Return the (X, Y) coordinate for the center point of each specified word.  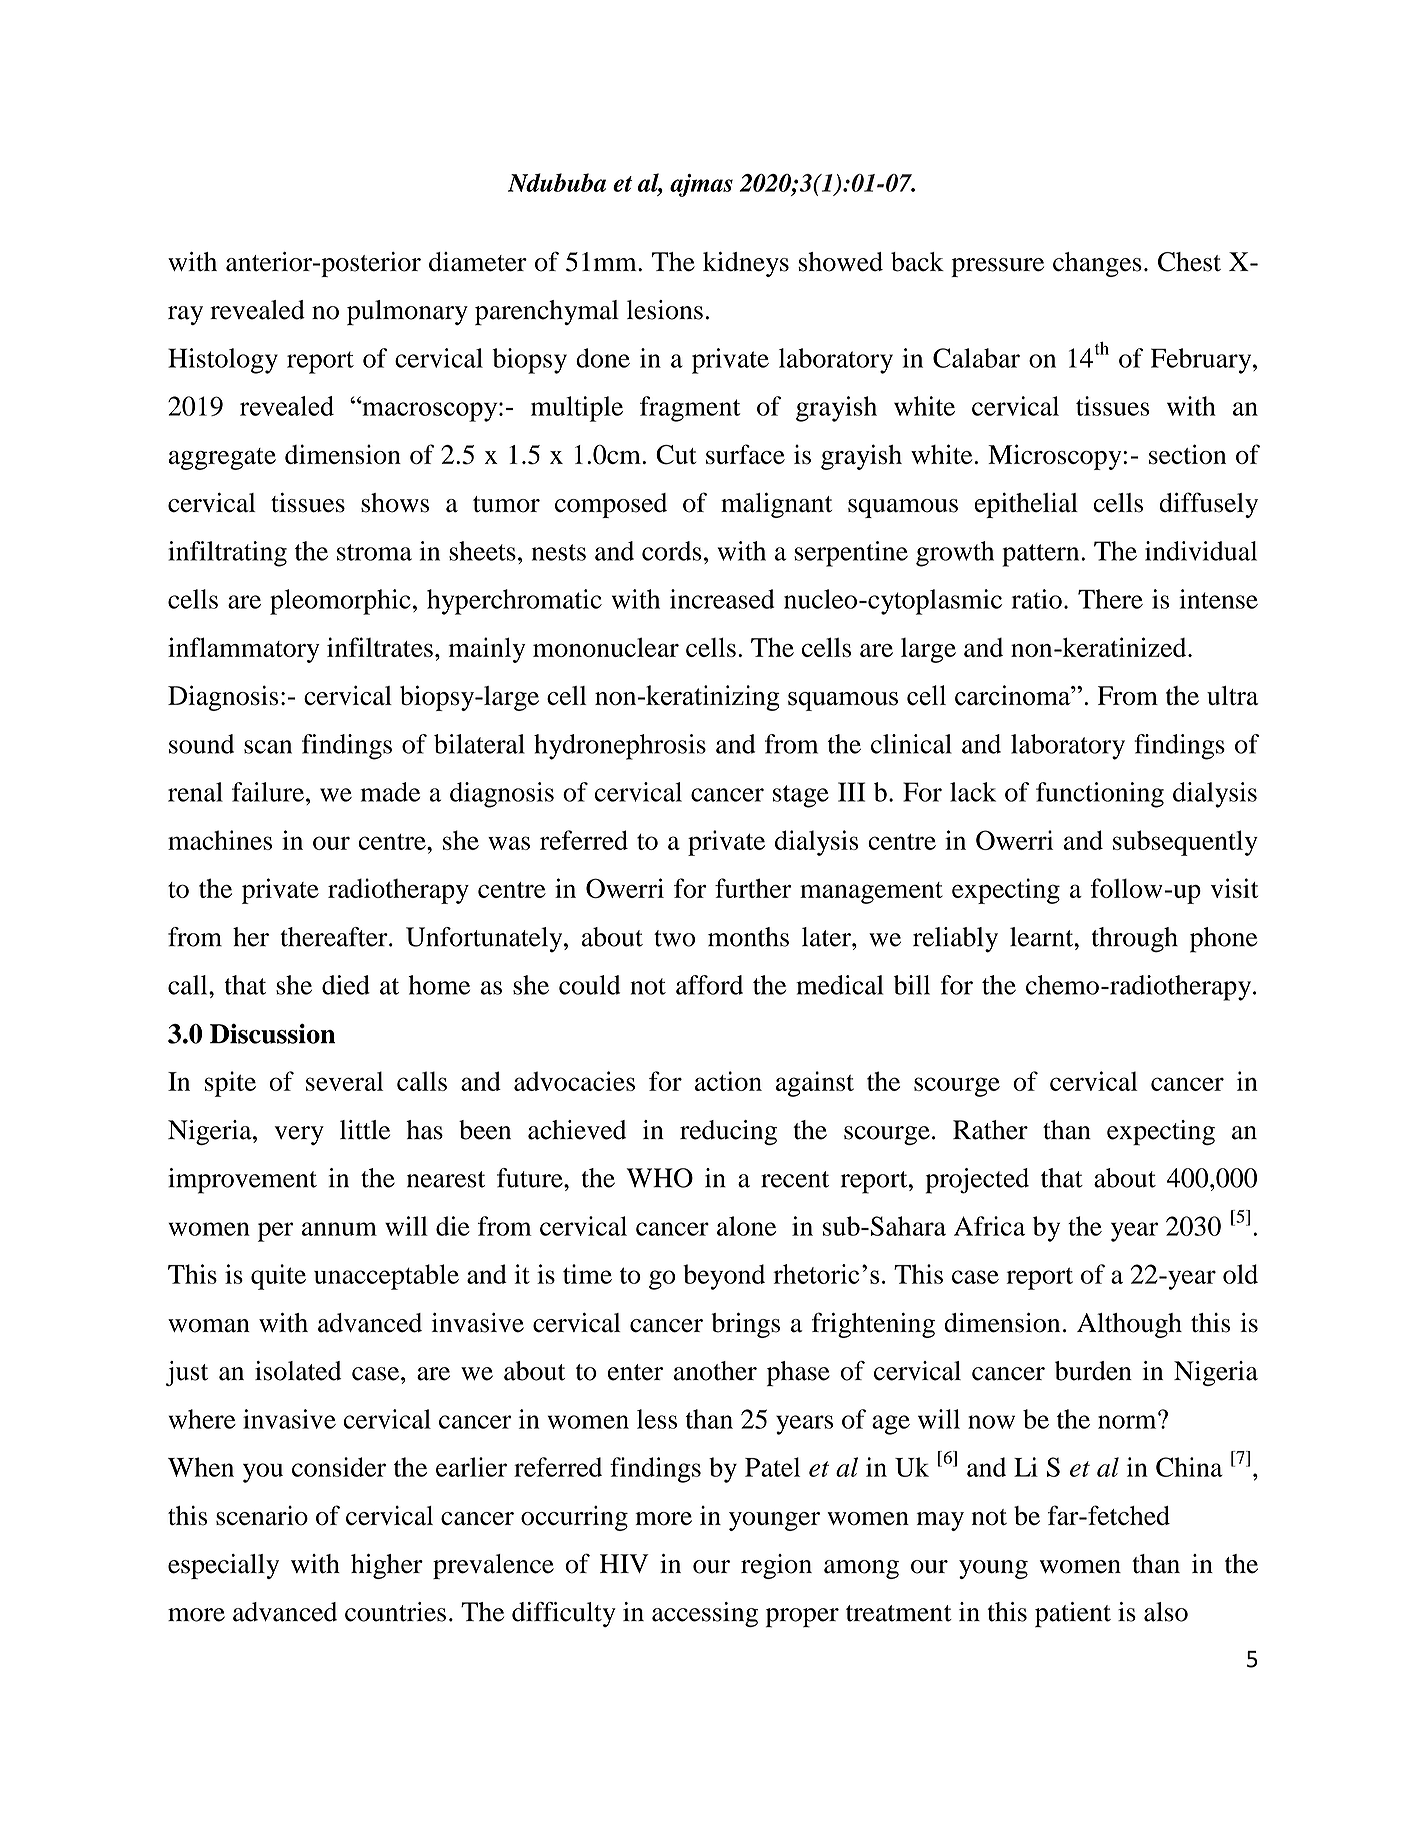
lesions (665, 310)
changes (1097, 264)
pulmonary (407, 313)
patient (1073, 1615)
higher (387, 1566)
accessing (705, 1614)
